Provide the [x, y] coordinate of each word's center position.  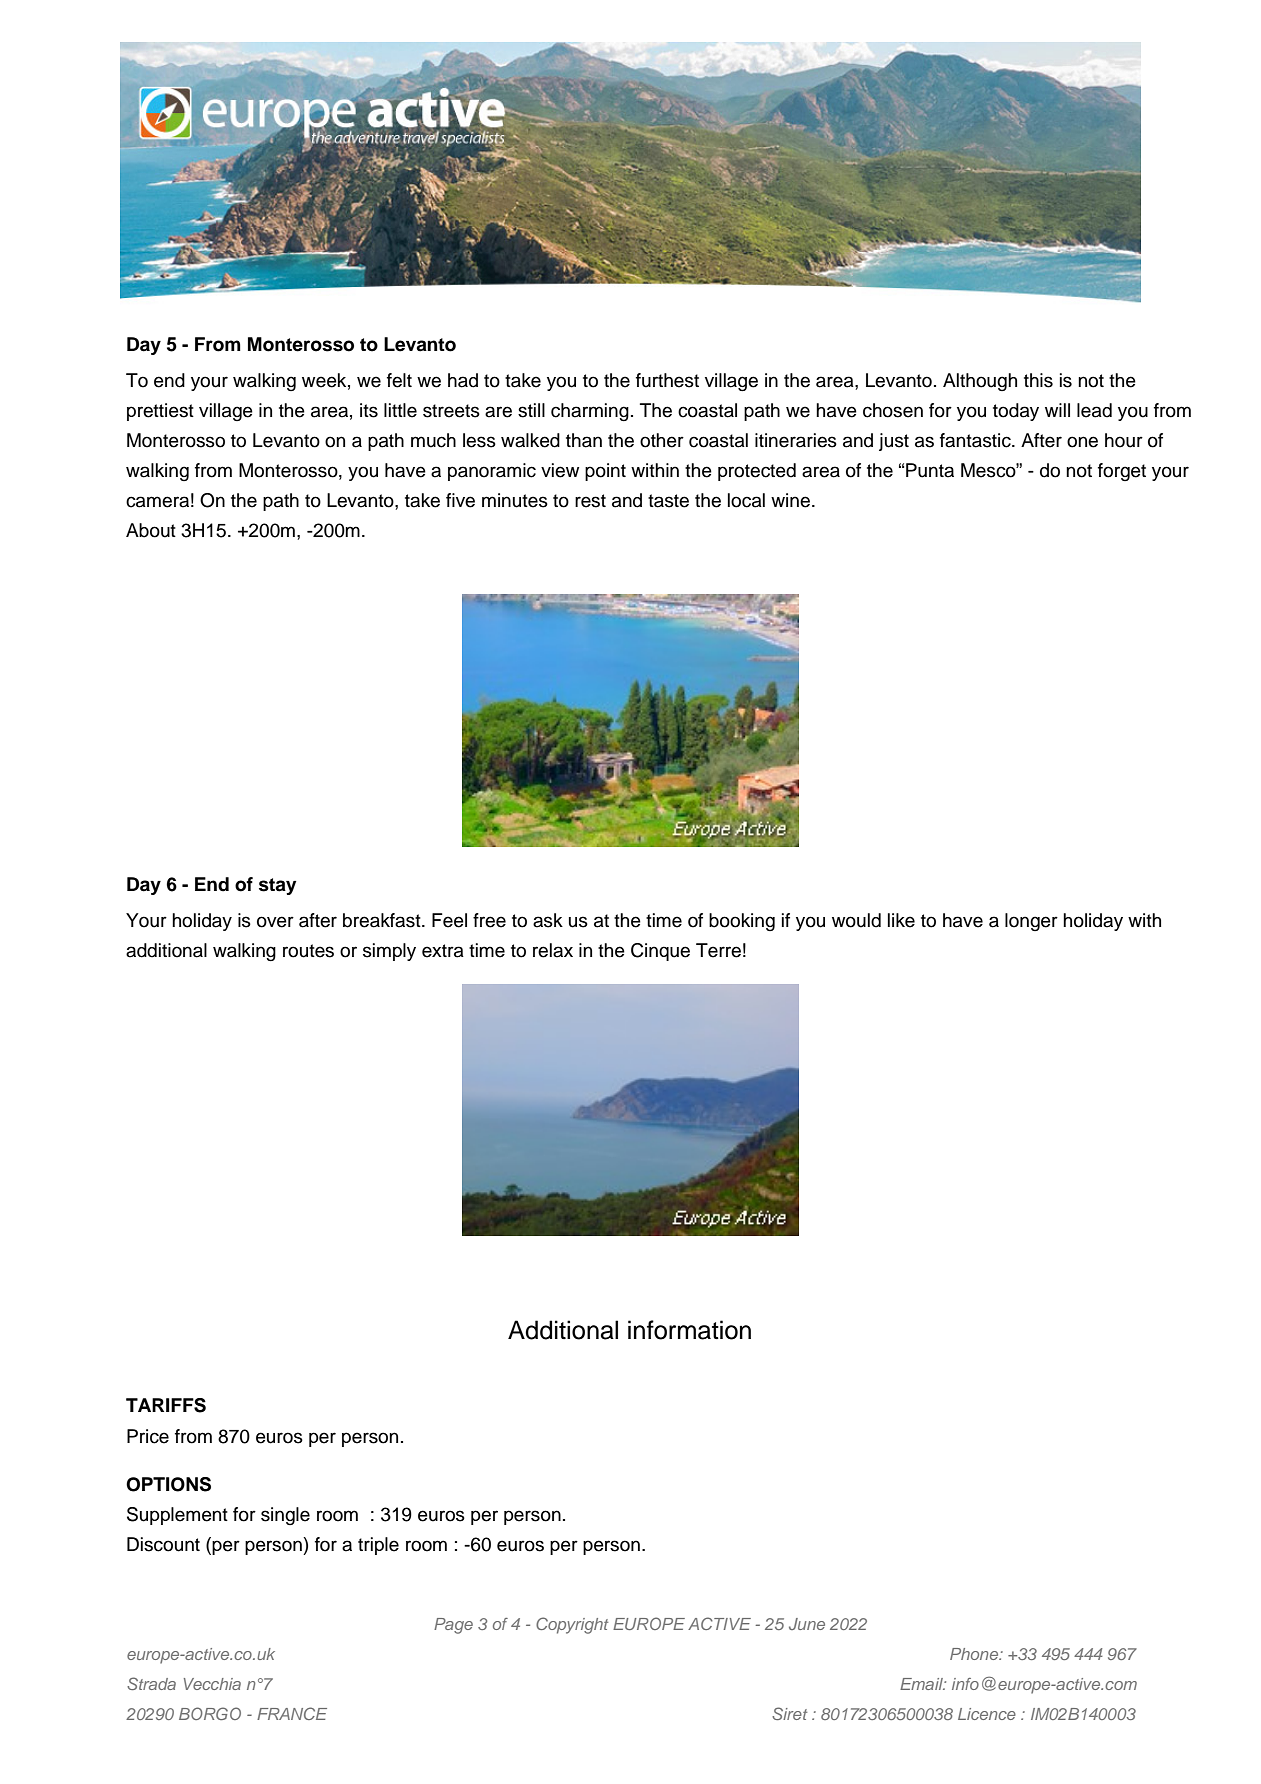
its [369, 410]
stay [277, 886]
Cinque [660, 952]
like [901, 920]
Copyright [572, 1625]
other [662, 440]
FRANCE [292, 1713]
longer [1031, 922]
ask [548, 920]
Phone [975, 1654]
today [1016, 412]
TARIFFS [166, 1405]
